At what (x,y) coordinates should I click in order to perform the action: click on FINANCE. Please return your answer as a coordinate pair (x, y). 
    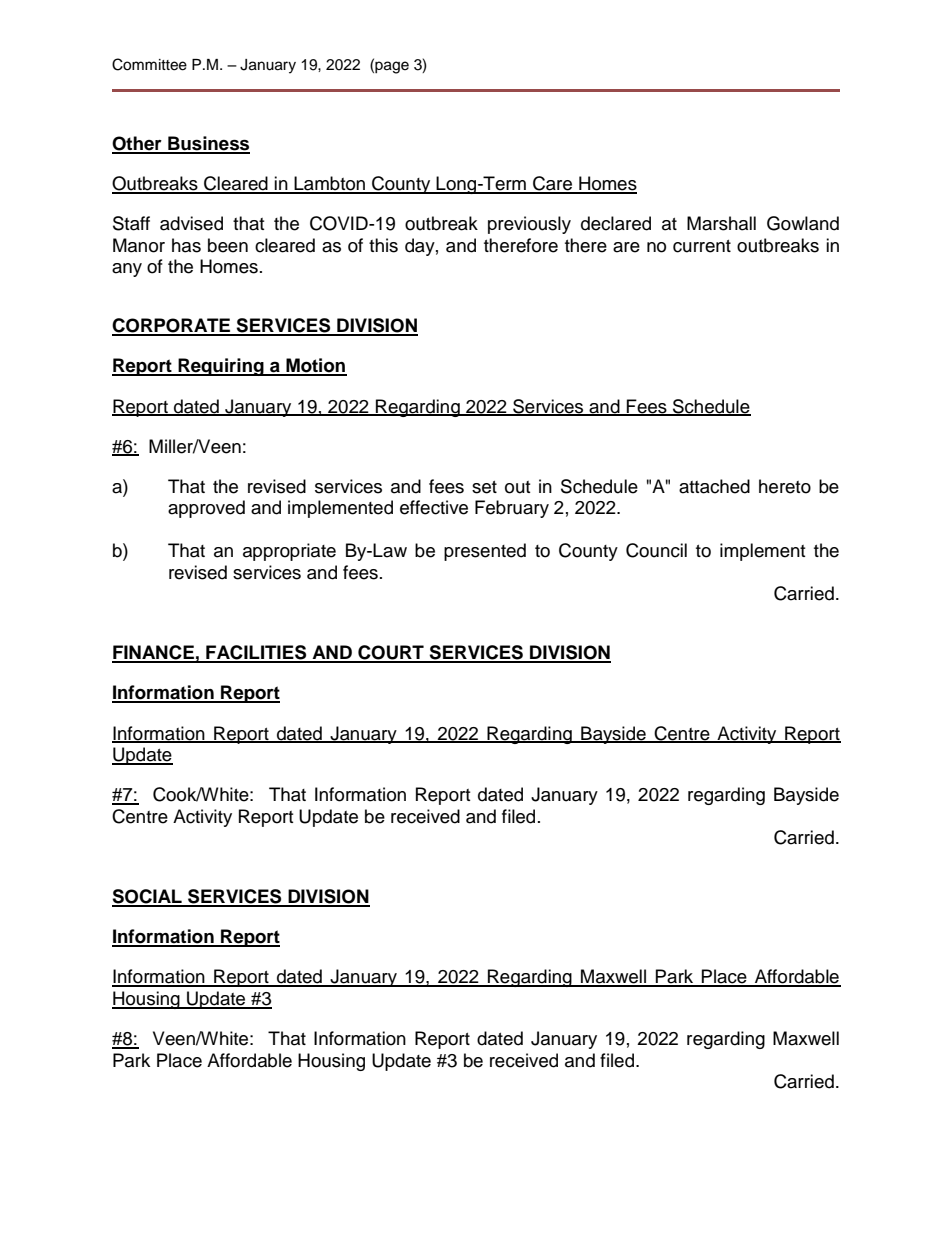
    Looking at the image, I should click on (154, 653).
